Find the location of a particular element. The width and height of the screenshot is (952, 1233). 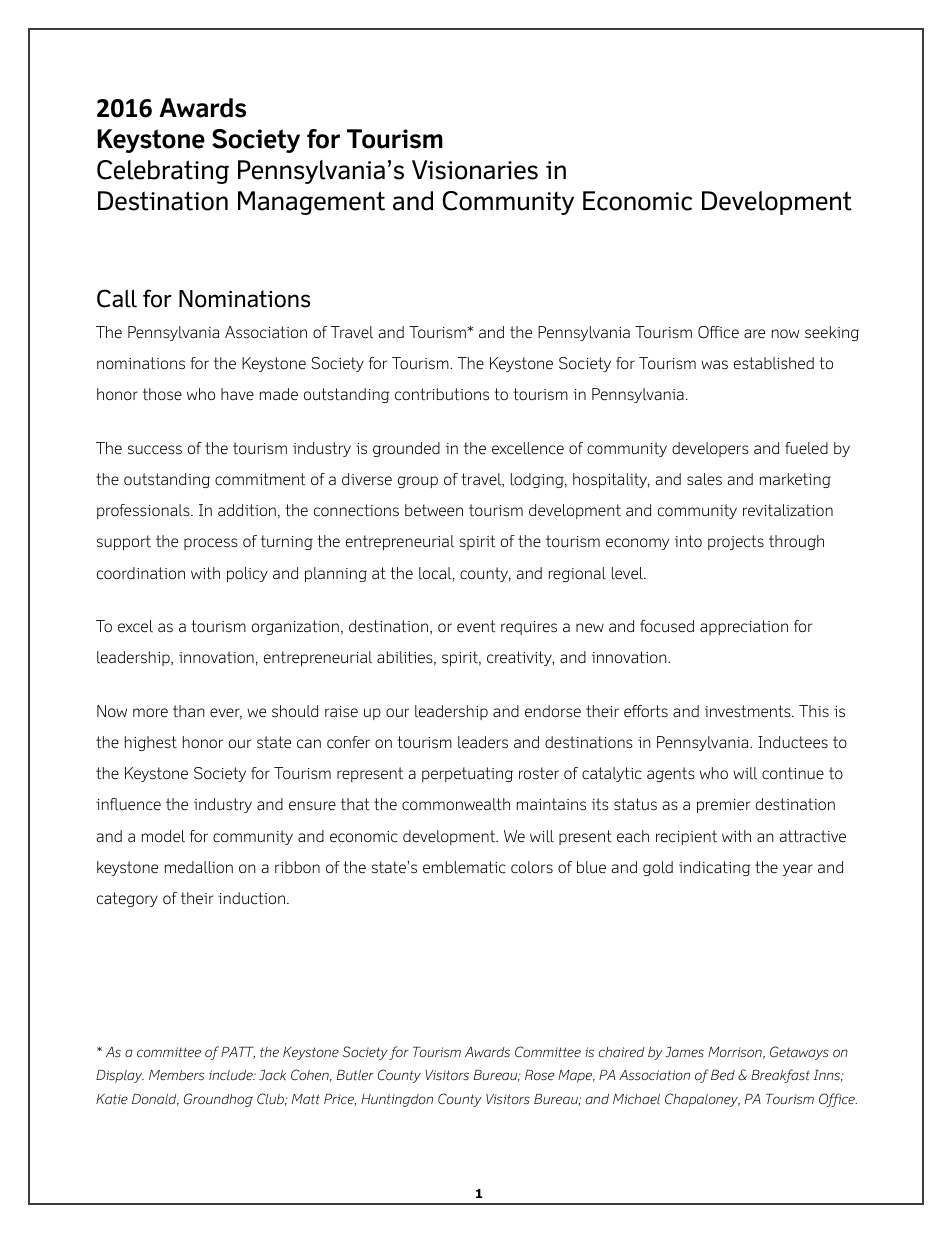

Members is located at coordinates (176, 1075).
